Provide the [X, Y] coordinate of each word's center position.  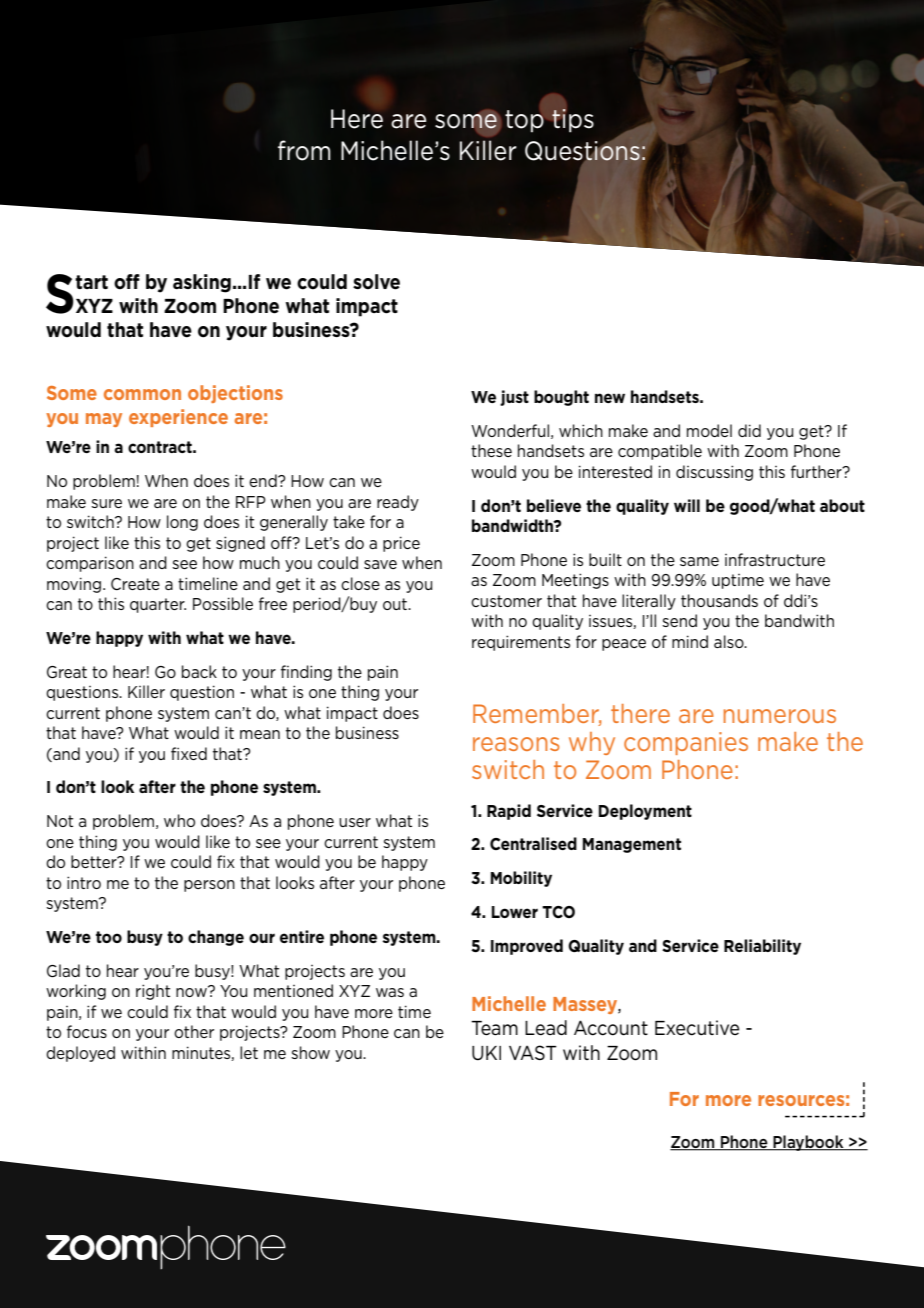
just [514, 398]
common [142, 394]
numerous [780, 716]
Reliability [762, 947]
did [749, 430]
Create [135, 584]
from [304, 150]
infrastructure [775, 559]
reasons [516, 744]
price [401, 544]
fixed [189, 753]
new [610, 398]
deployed [80, 1054]
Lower [515, 912]
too [109, 937]
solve [376, 282]
